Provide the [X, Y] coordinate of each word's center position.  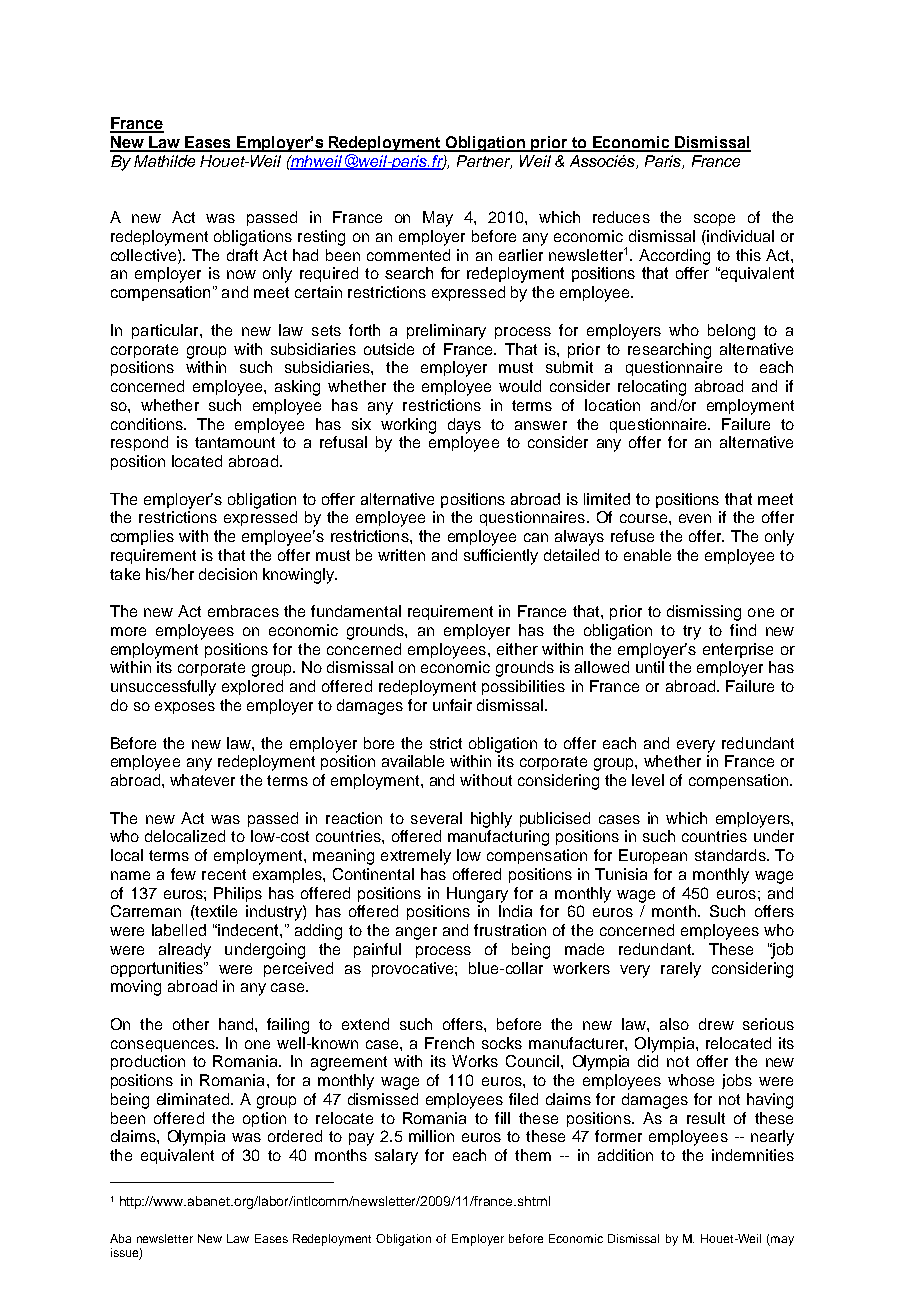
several [436, 818]
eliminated [193, 1099]
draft [242, 255]
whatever [202, 780]
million [431, 1136]
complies [142, 537]
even [695, 518]
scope [714, 220]
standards [731, 855]
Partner [484, 162]
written [401, 555]
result [706, 1118]
